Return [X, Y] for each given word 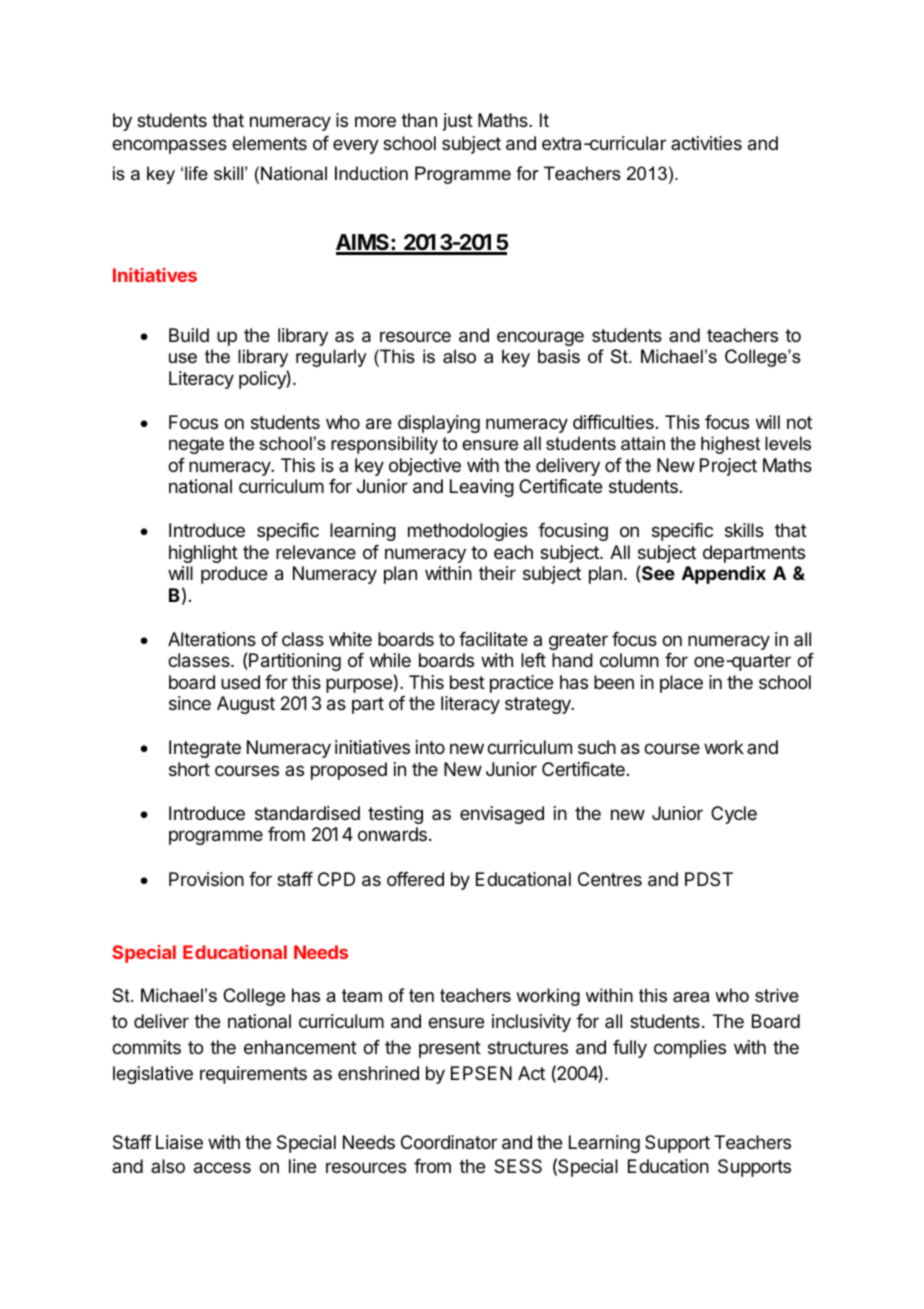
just [458, 122]
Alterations [212, 639]
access [222, 1168]
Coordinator [449, 1142]
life [196, 173]
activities [706, 143]
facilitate [493, 639]
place [681, 684]
